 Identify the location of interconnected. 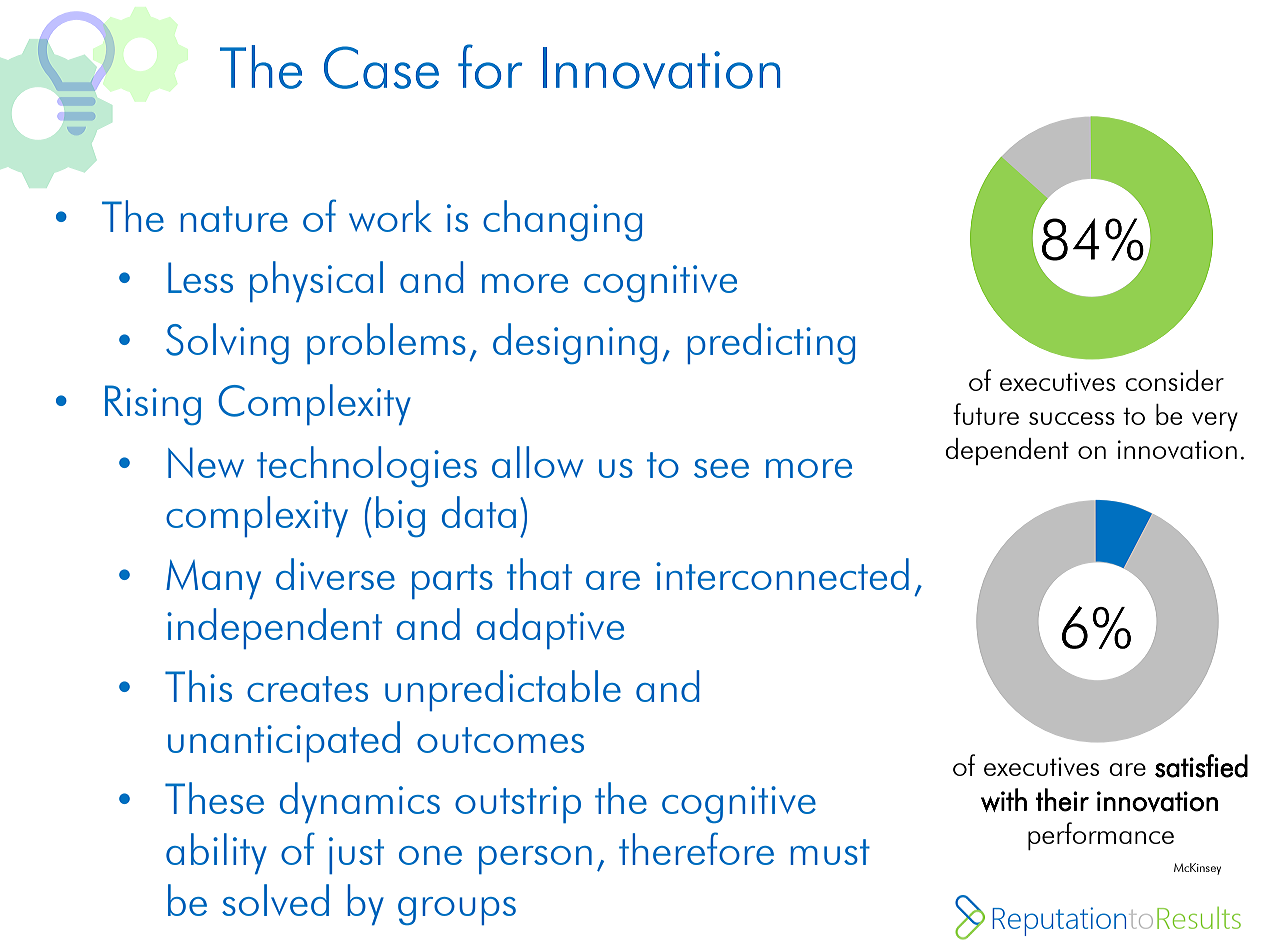
(782, 574).
